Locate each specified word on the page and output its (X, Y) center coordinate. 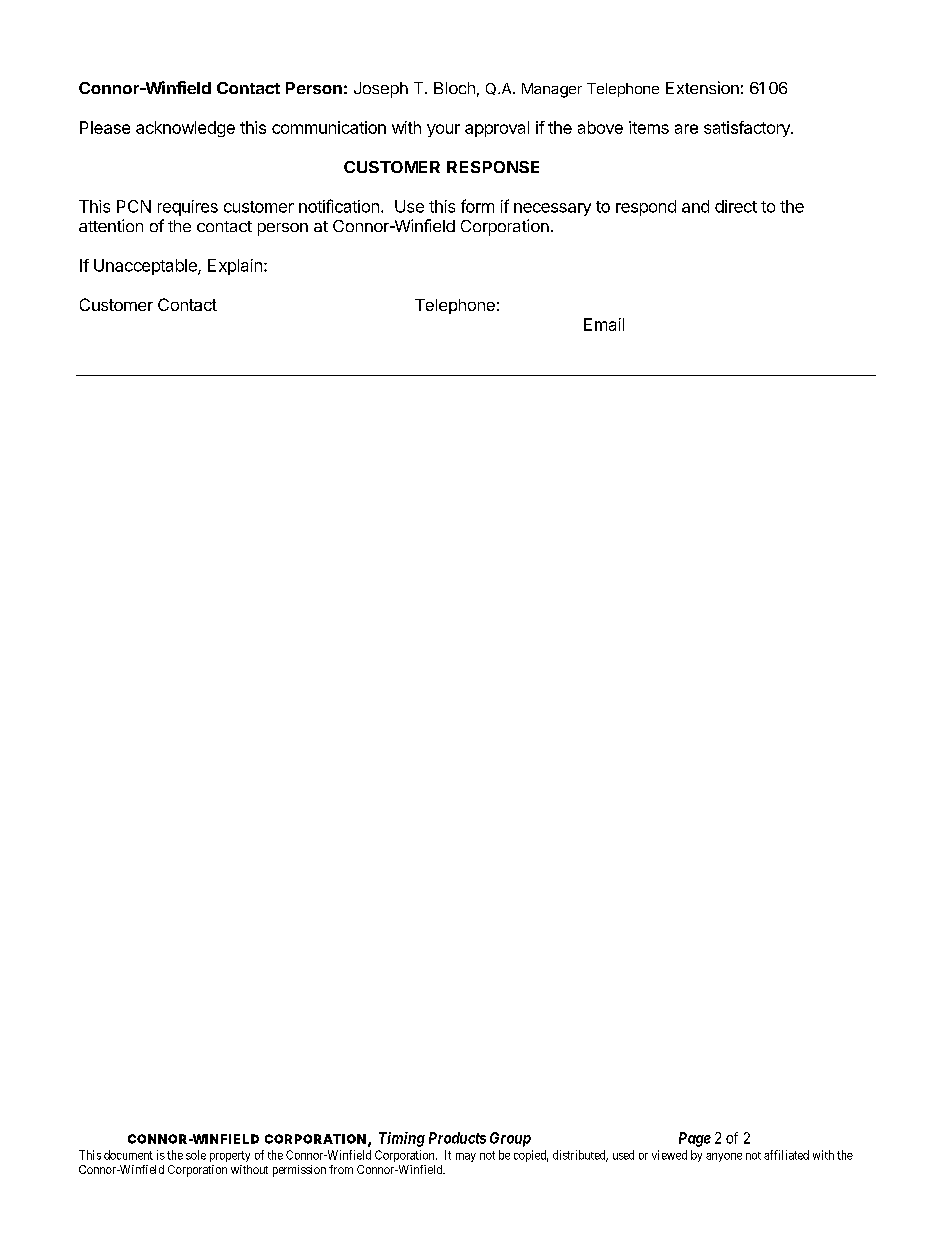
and (695, 206)
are (686, 129)
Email (604, 324)
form (477, 206)
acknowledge (185, 129)
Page (695, 1139)
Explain (235, 267)
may (466, 1157)
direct (736, 206)
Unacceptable (146, 267)
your (443, 130)
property (230, 1156)
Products (457, 1138)
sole (196, 1155)
